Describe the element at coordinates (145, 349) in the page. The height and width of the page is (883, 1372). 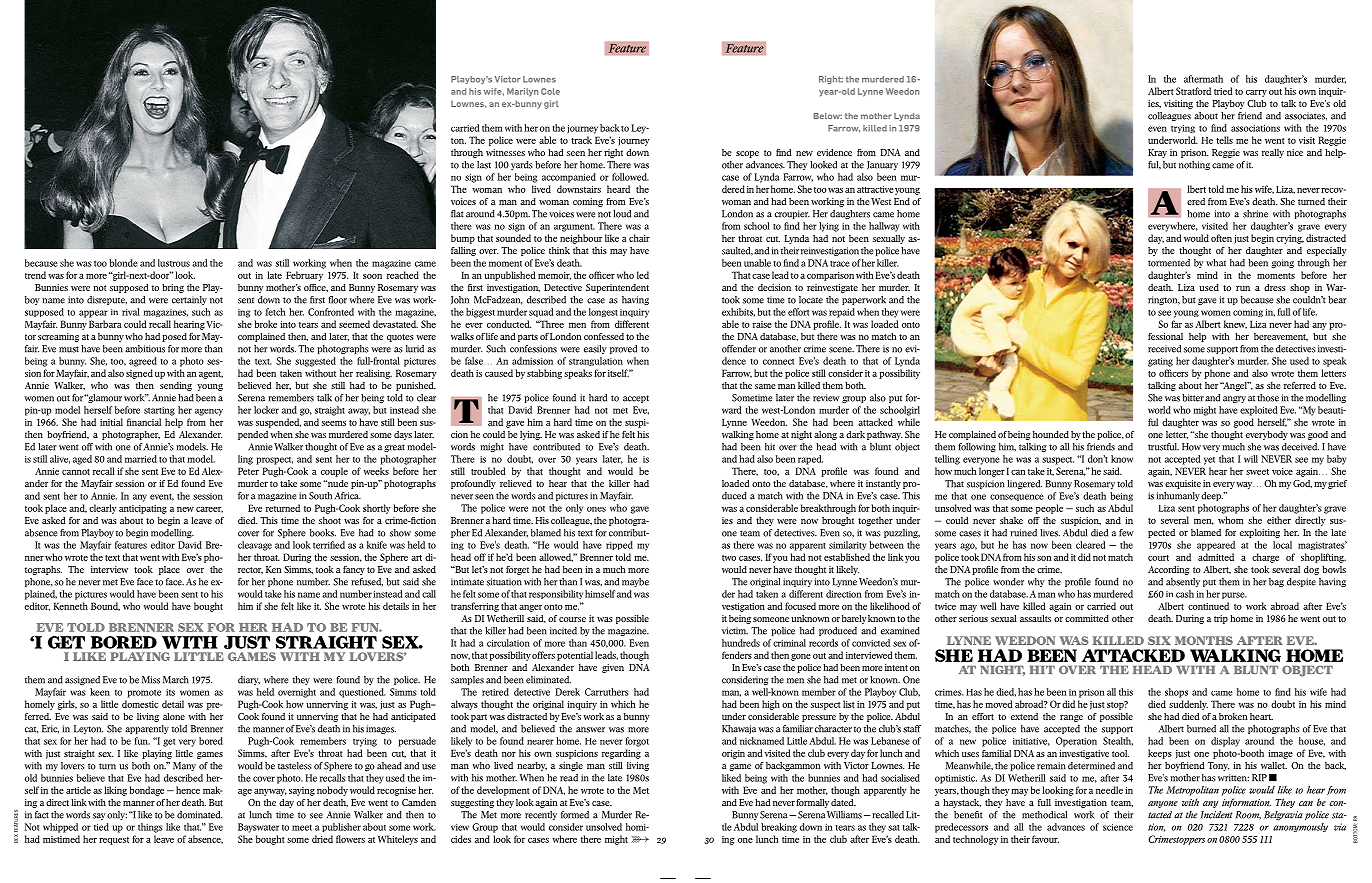
I see `ambitious` at that location.
